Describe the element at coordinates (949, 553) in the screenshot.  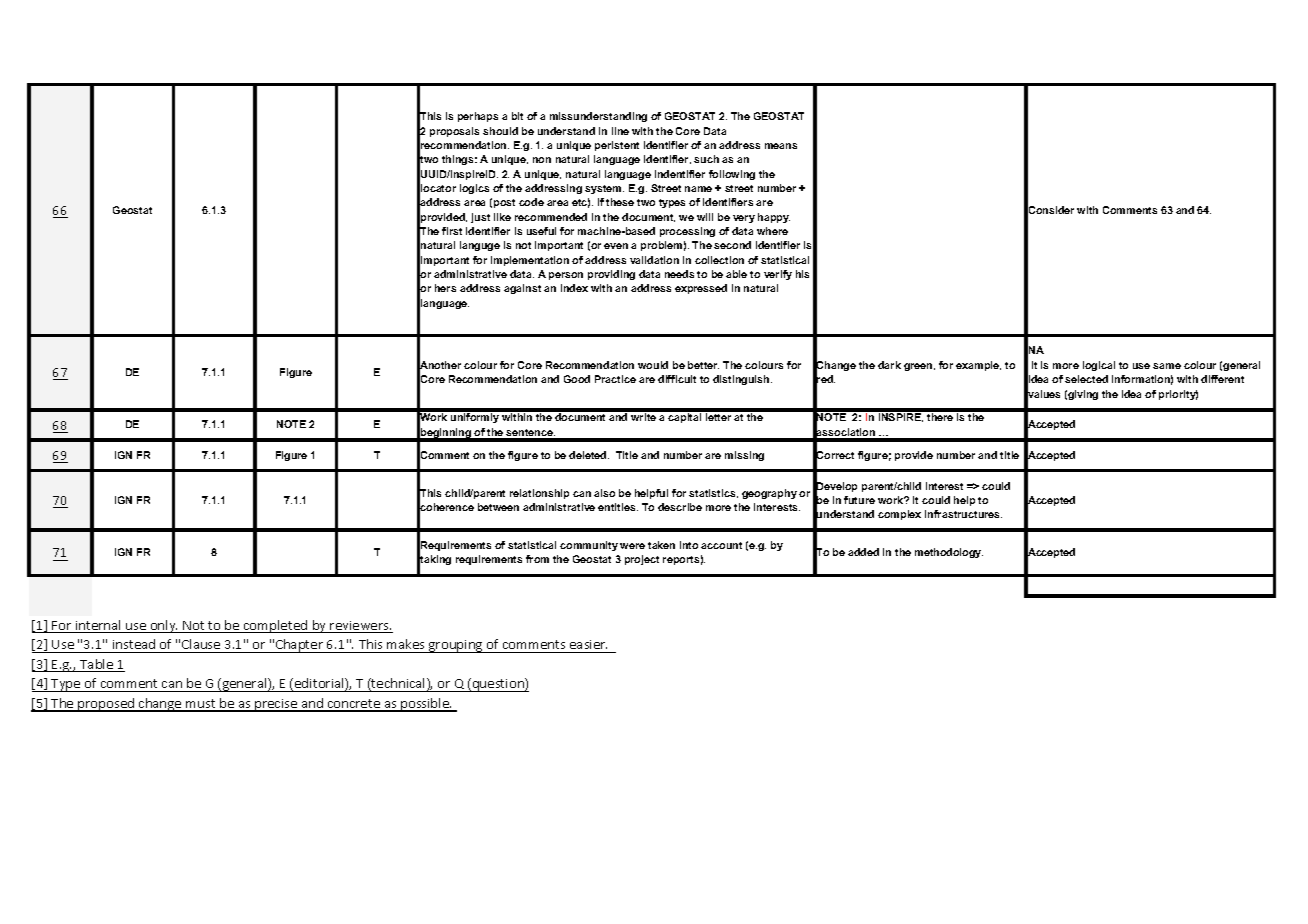
I see `methodology` at that location.
